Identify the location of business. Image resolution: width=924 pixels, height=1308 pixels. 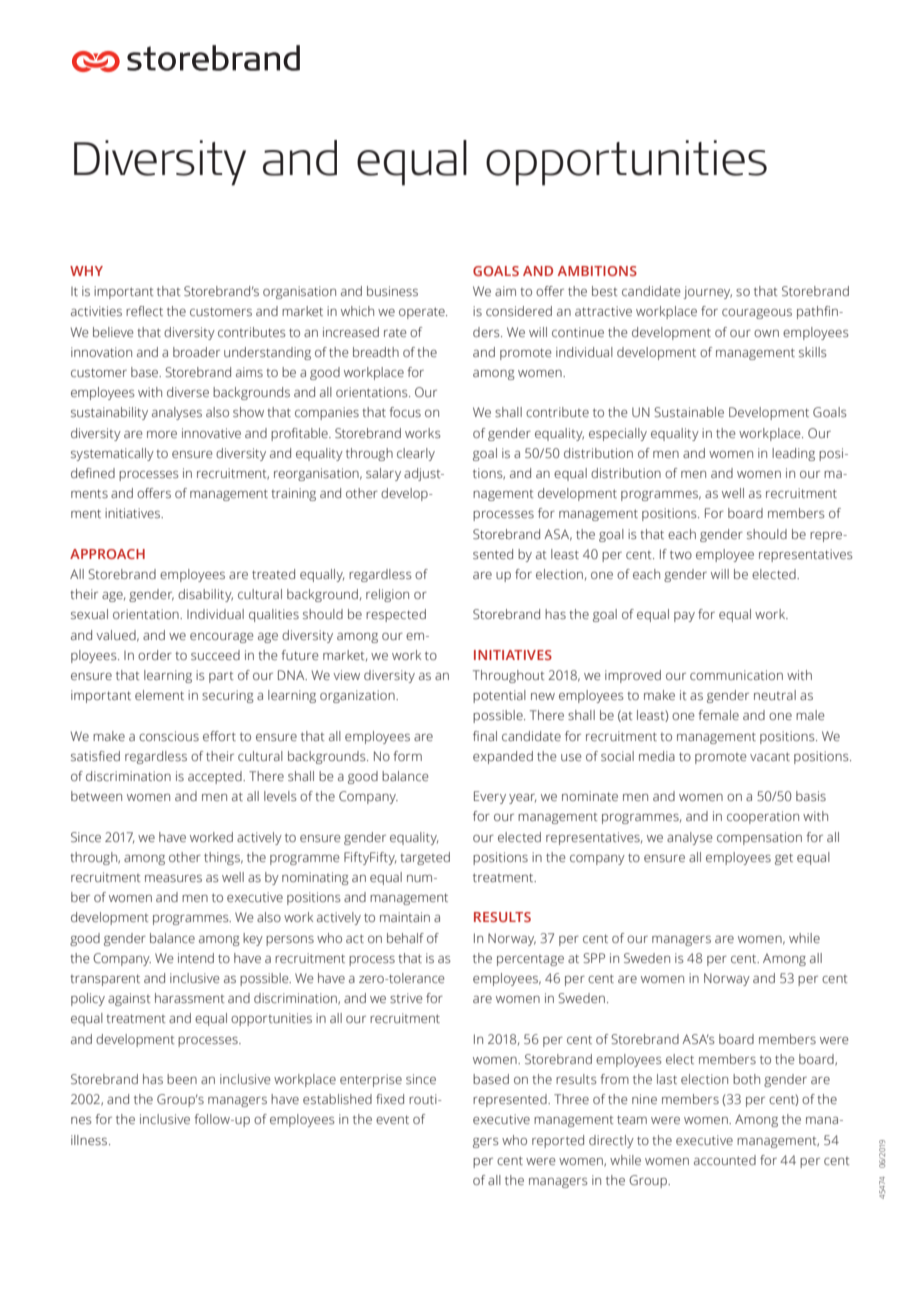
(392, 291).
